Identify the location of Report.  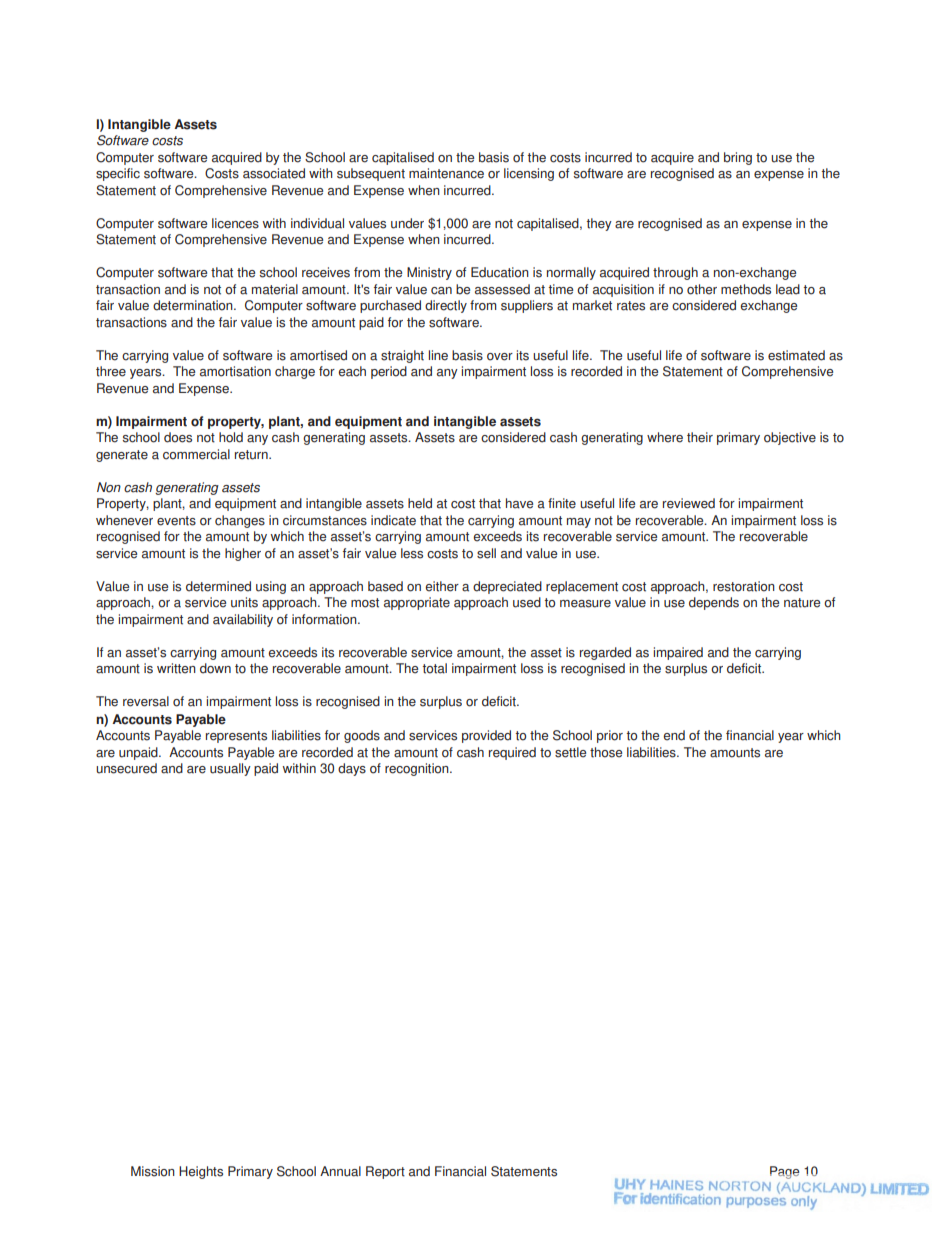
(385, 1172).
